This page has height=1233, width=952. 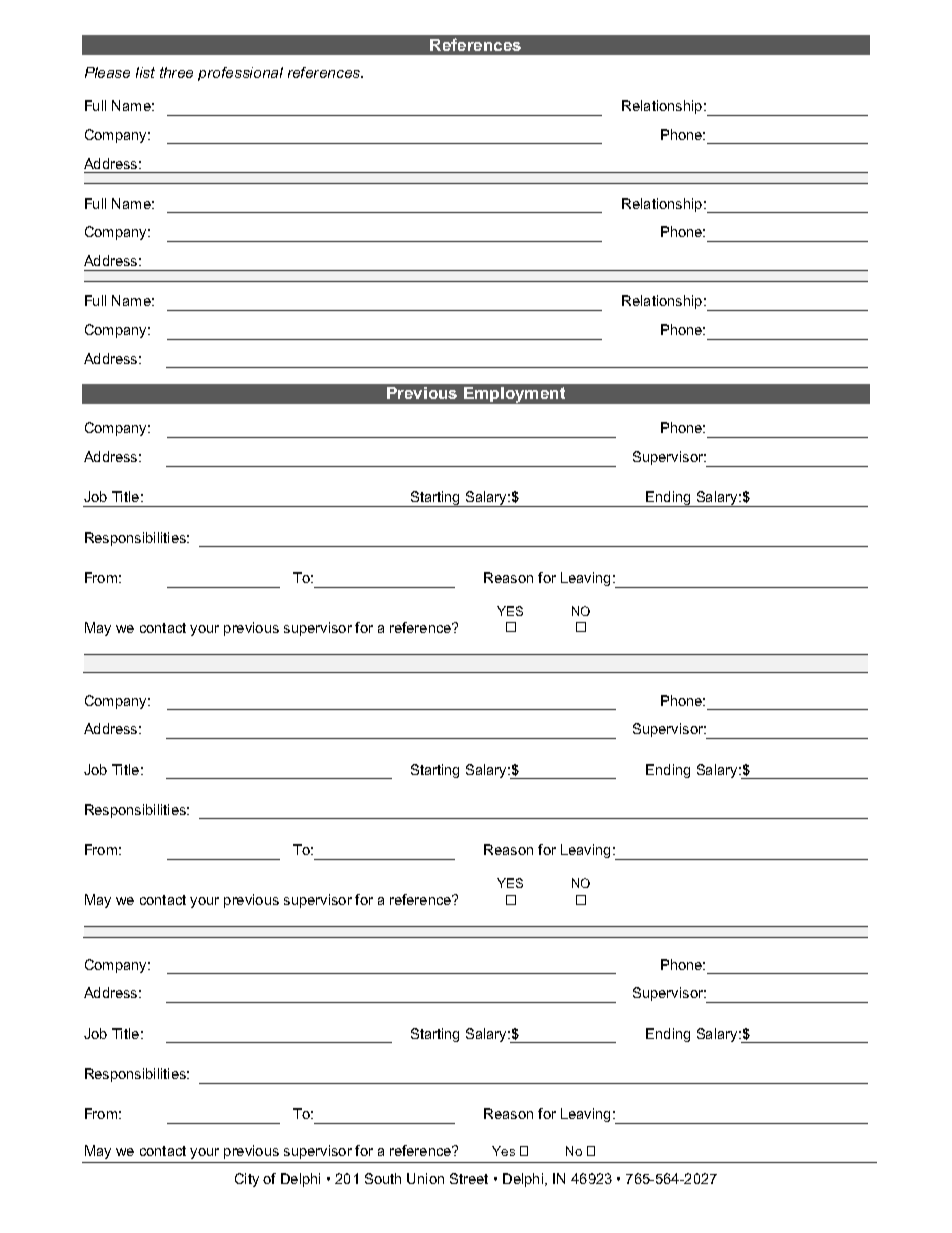 What do you see at coordinates (176, 72) in the page?
I see `three` at bounding box center [176, 72].
